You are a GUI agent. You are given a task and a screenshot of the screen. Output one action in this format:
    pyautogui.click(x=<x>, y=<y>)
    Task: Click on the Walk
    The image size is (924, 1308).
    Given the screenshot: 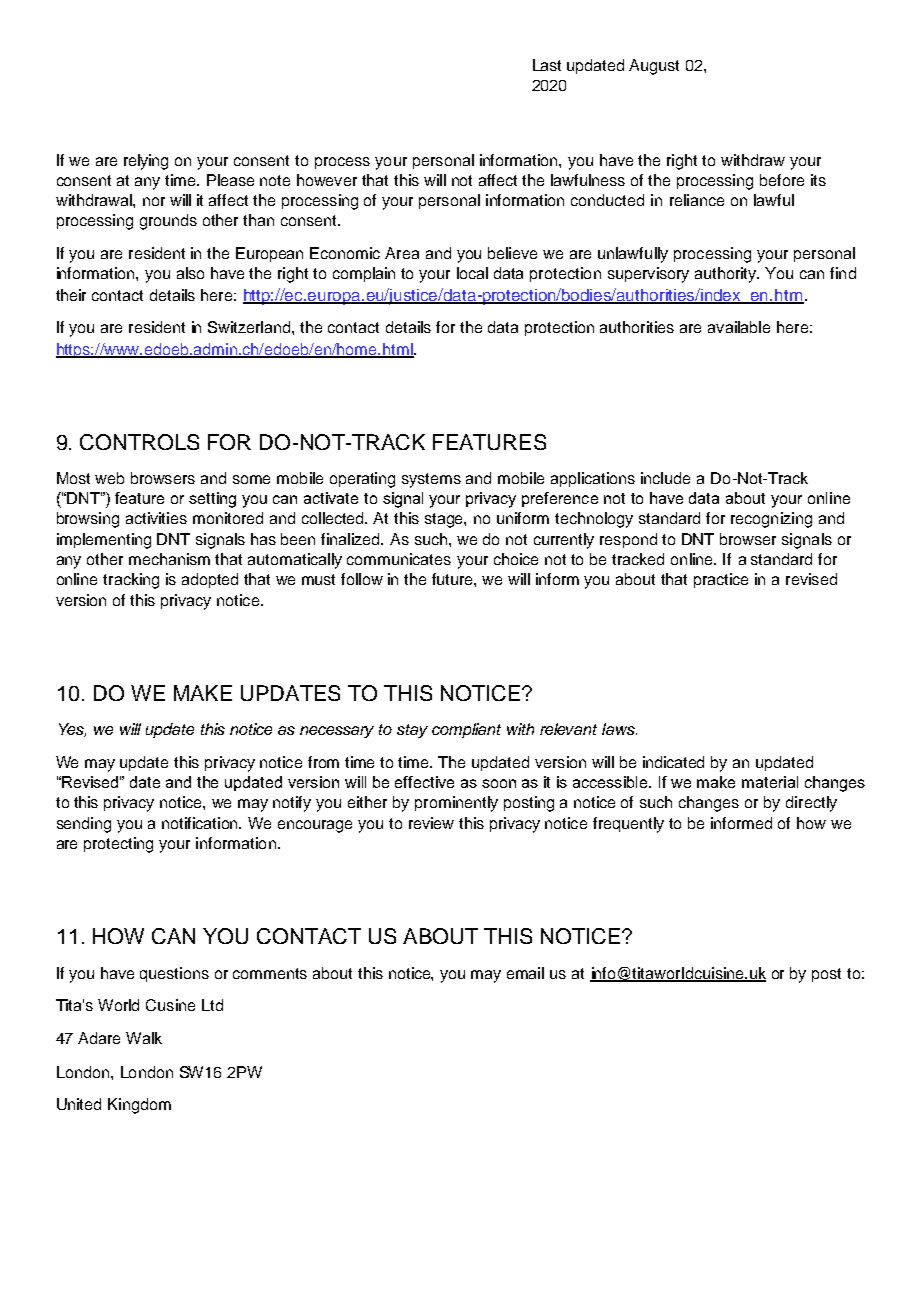 What is the action you would take?
    pyautogui.click(x=144, y=1038)
